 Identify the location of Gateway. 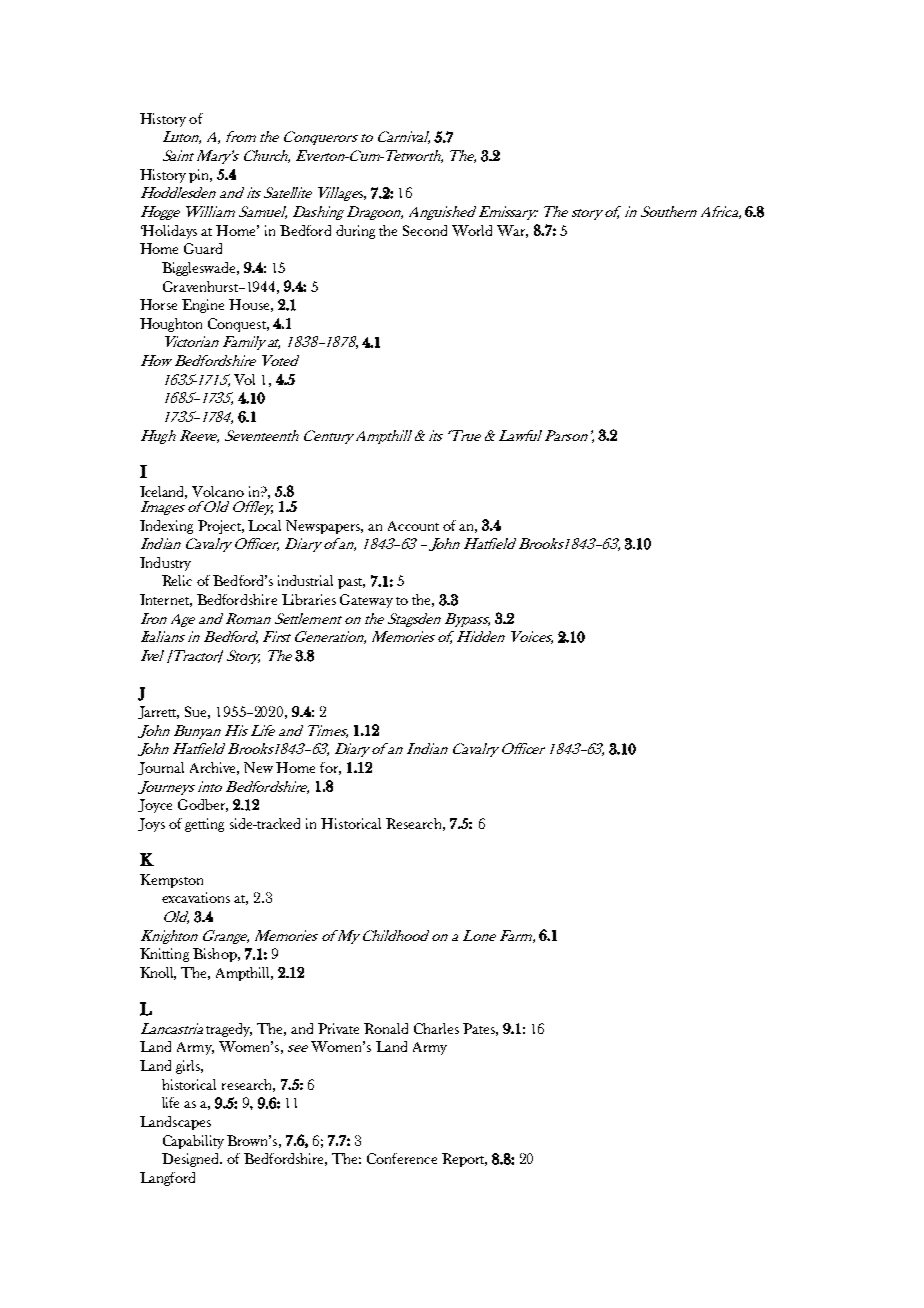
(366, 601).
